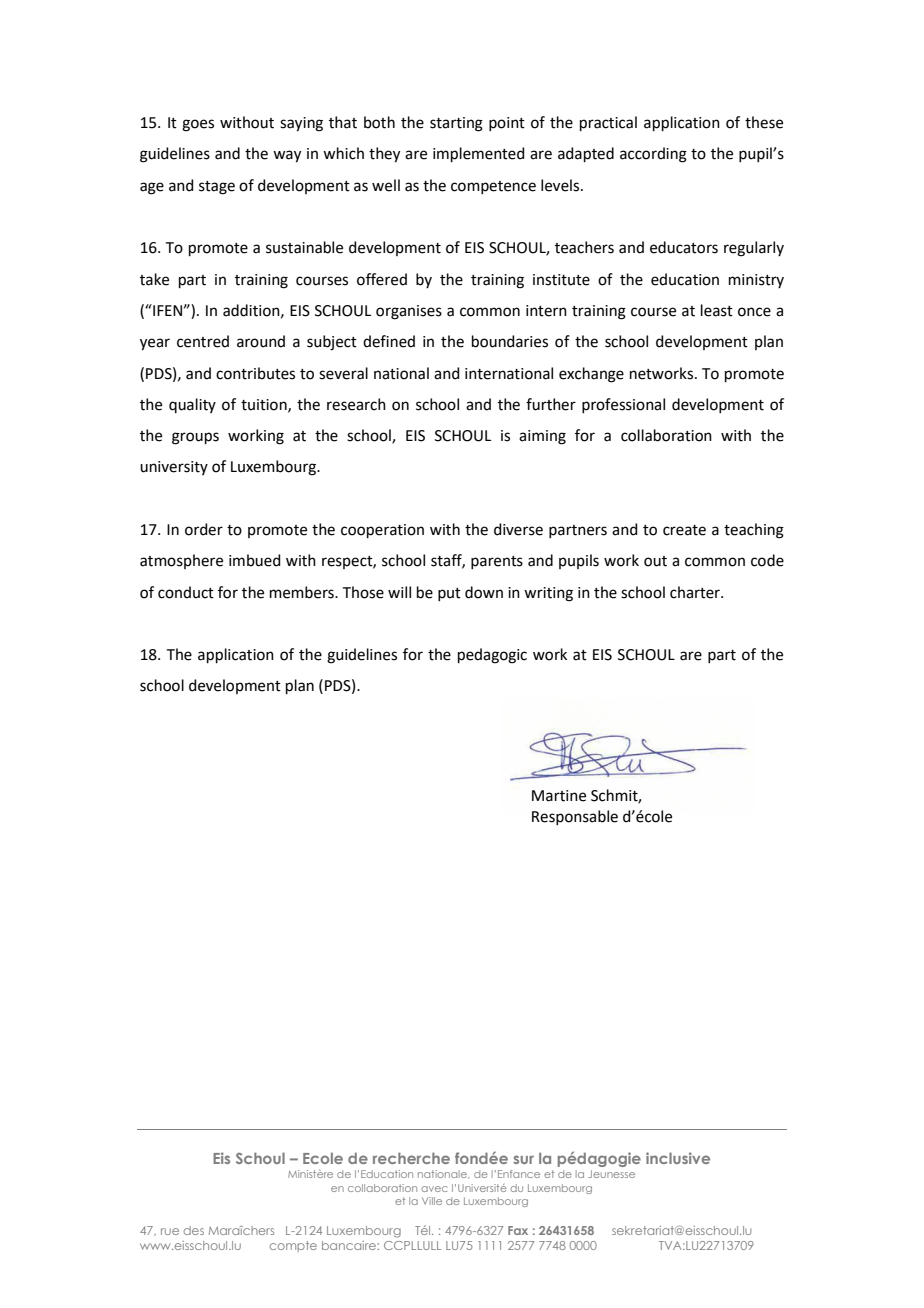 This screenshot has height=1308, width=924. Describe the element at coordinates (195, 438) in the screenshot. I see `groups` at that location.
